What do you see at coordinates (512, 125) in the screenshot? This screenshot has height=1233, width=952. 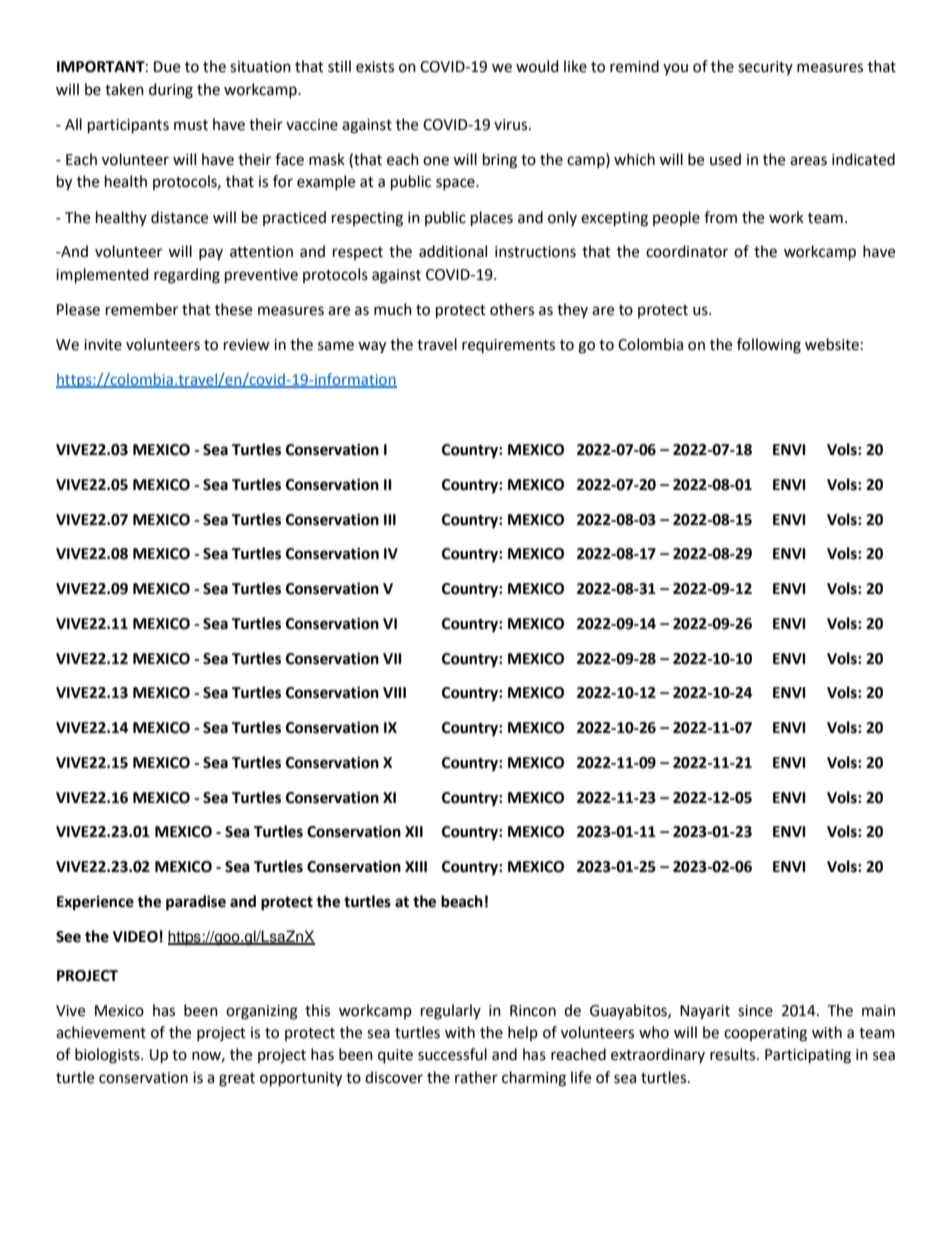 I see `virus` at bounding box center [512, 125].
